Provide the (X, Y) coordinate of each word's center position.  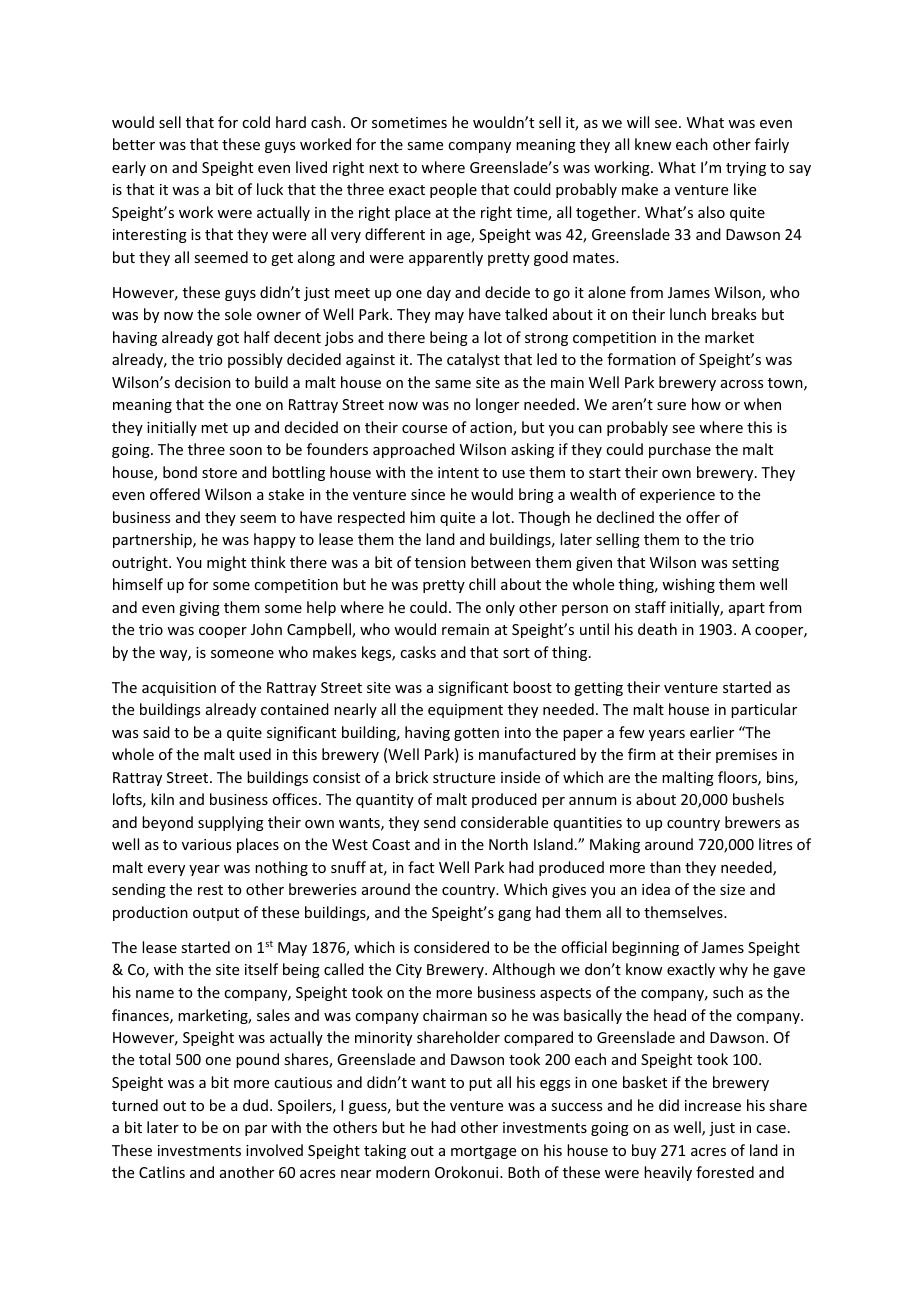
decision (203, 382)
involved (274, 1150)
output (216, 914)
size (732, 889)
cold (256, 122)
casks (418, 652)
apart (747, 609)
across (742, 384)
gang (514, 915)
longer (497, 405)
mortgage (483, 1152)
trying (746, 169)
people (453, 190)
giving (199, 609)
